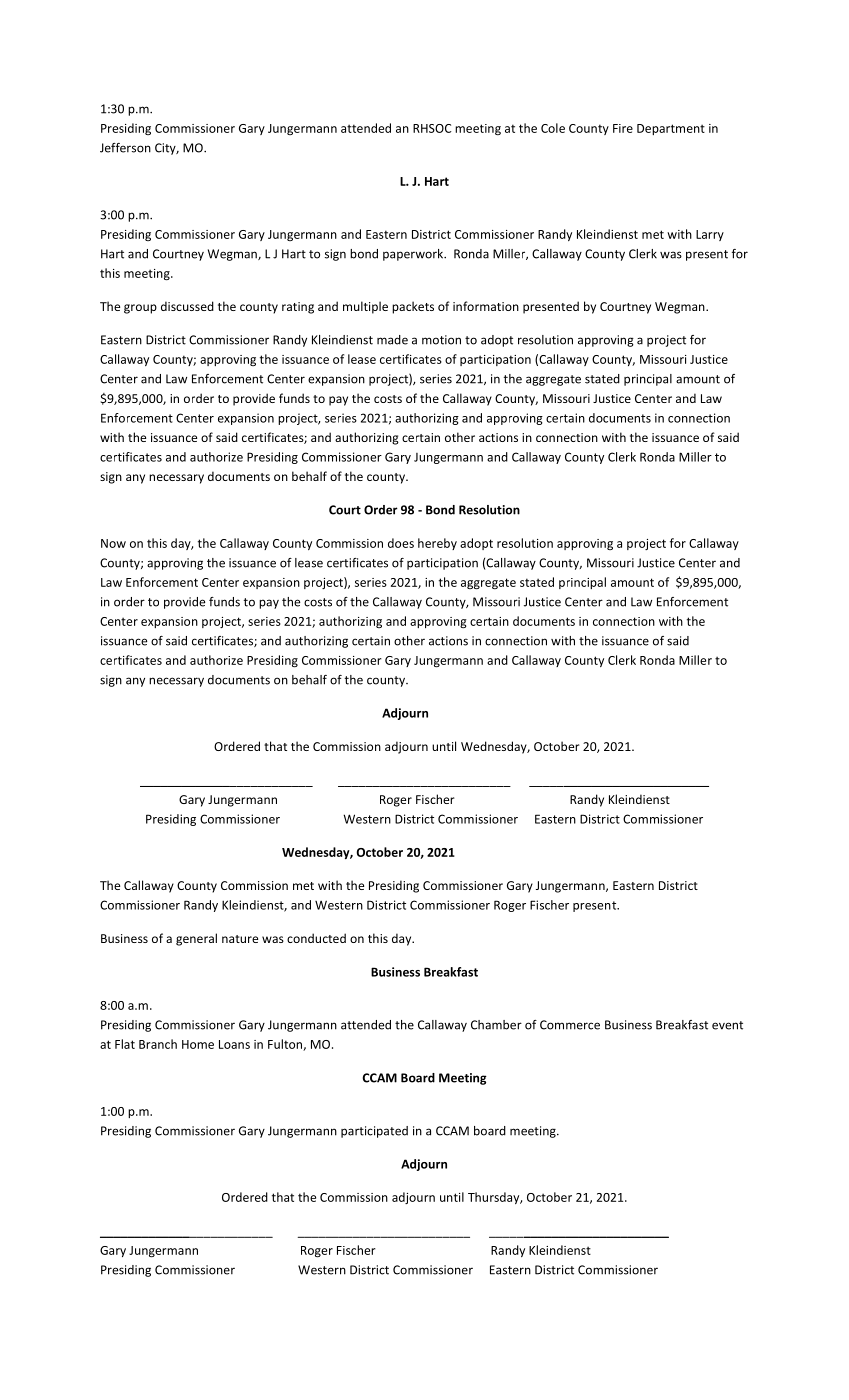  What do you see at coordinates (125, 148) in the image?
I see `Jefferson` at bounding box center [125, 148].
